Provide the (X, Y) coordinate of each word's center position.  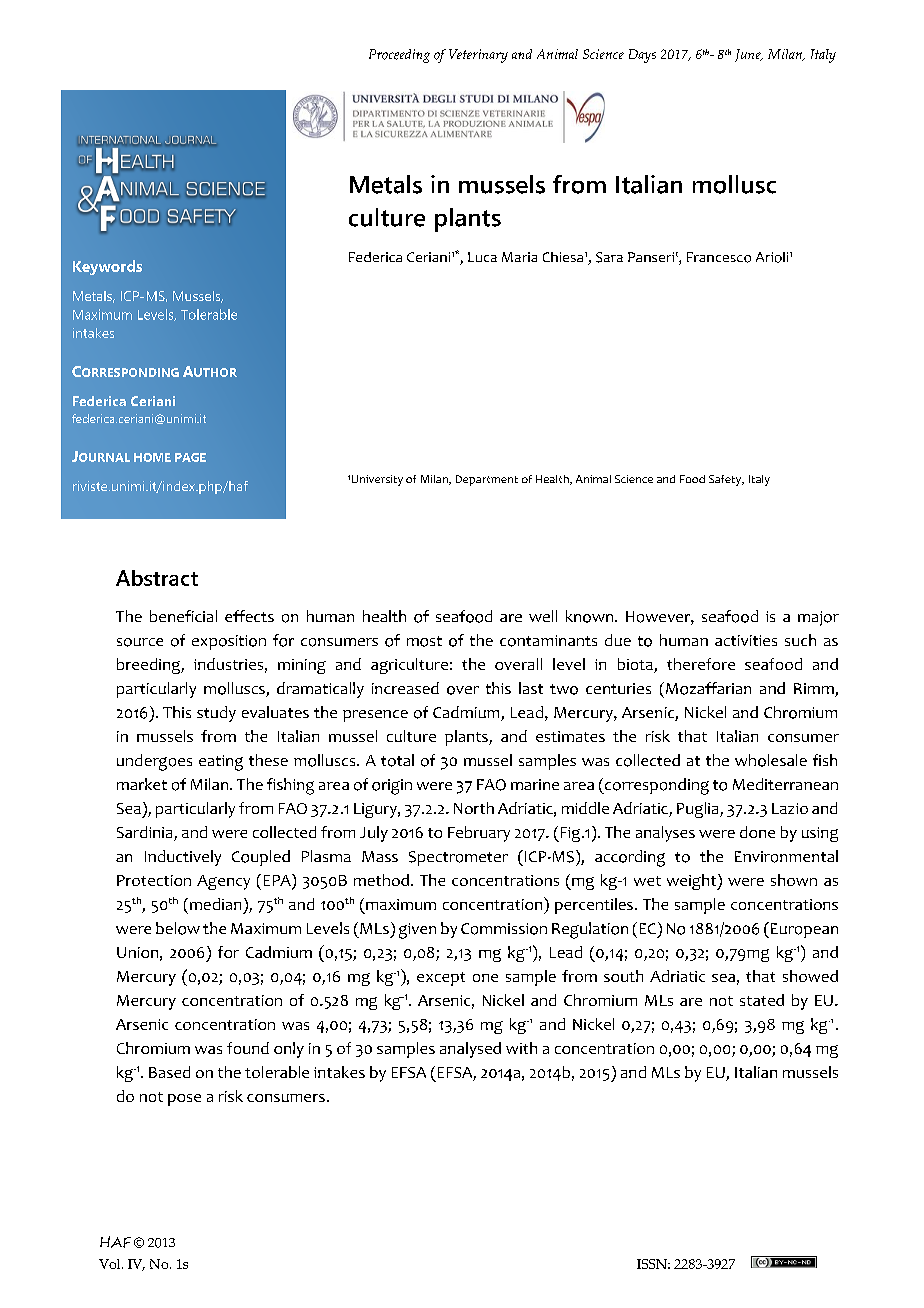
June (749, 55)
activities (746, 640)
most (424, 641)
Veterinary (478, 56)
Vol (111, 1264)
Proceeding (399, 56)
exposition (229, 642)
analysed (470, 1050)
